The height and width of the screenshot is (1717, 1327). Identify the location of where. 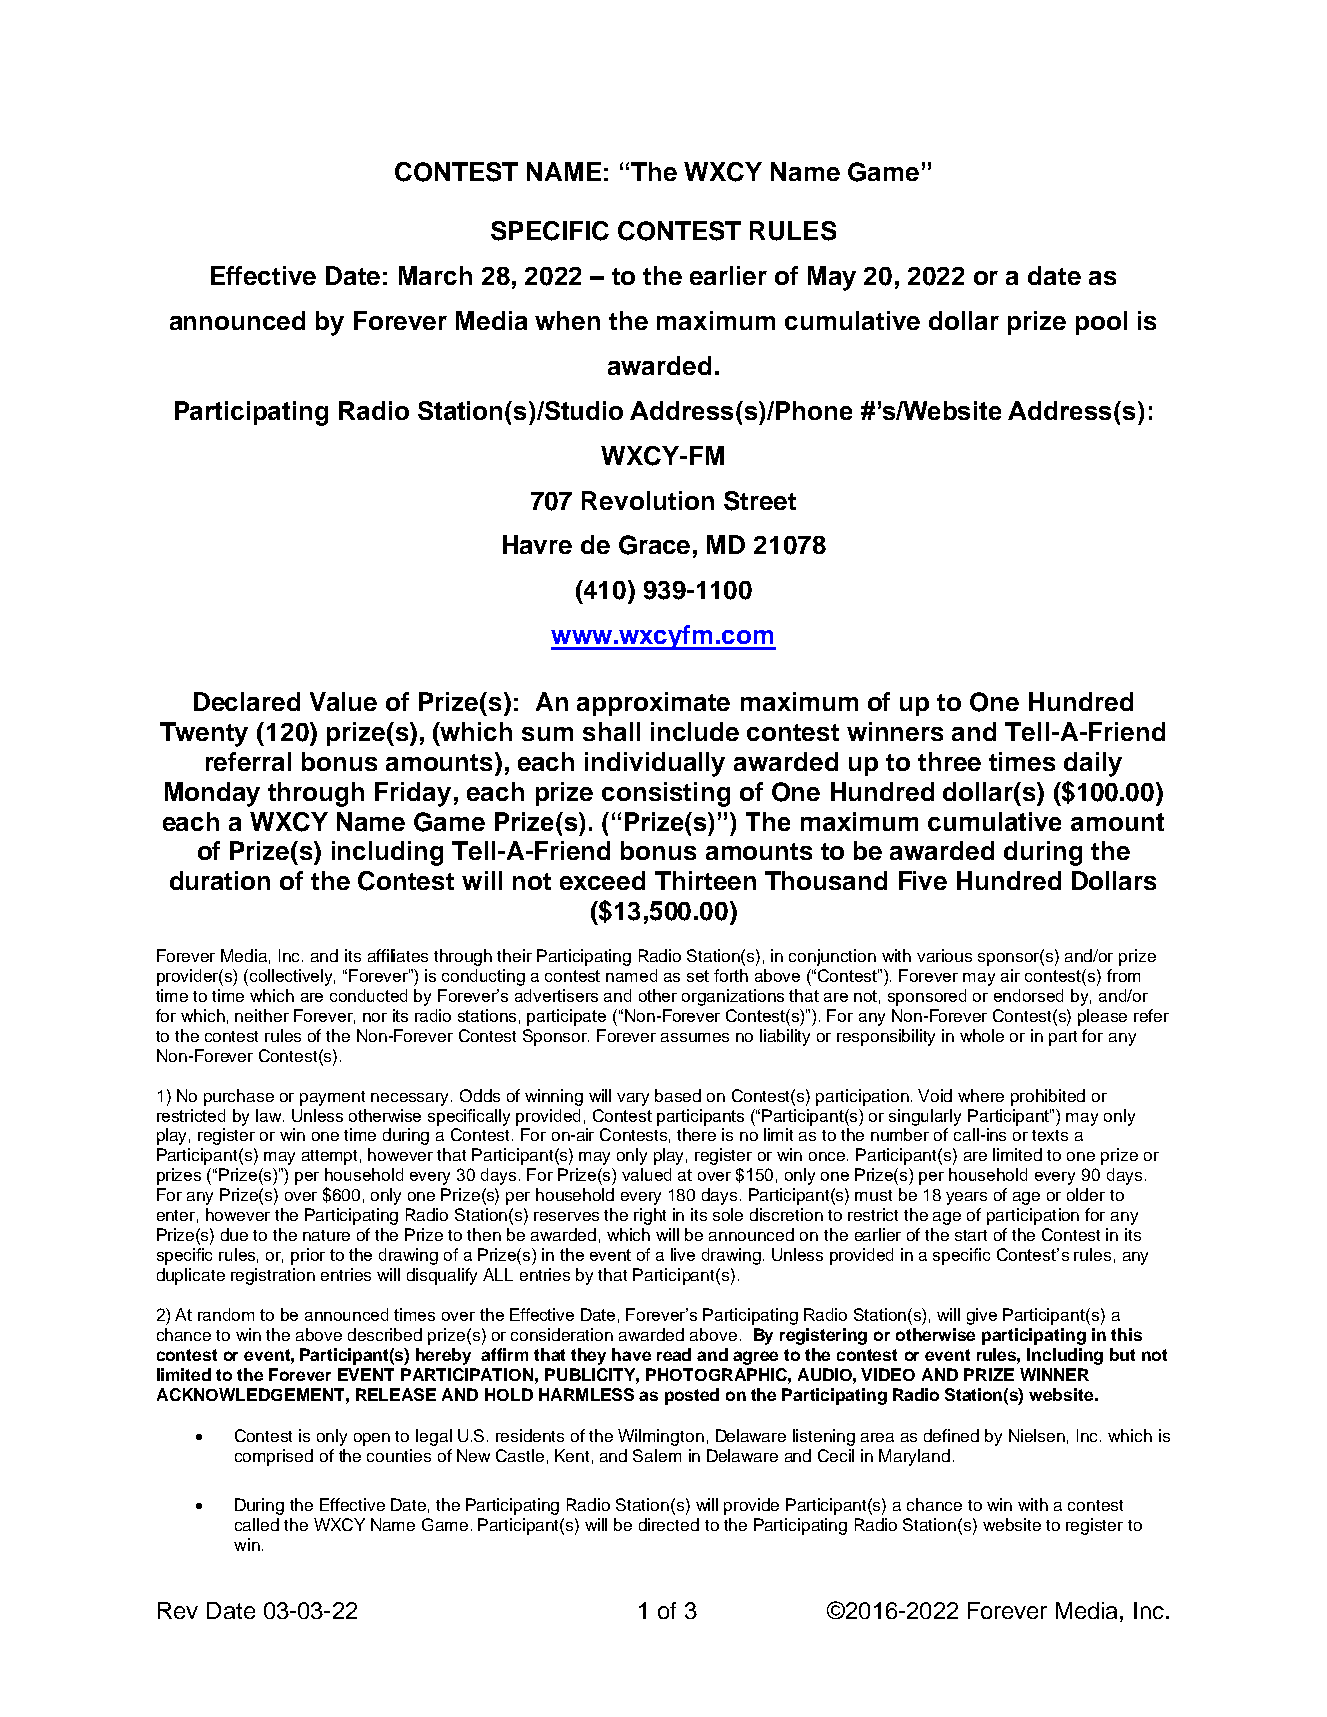
(981, 1095).
